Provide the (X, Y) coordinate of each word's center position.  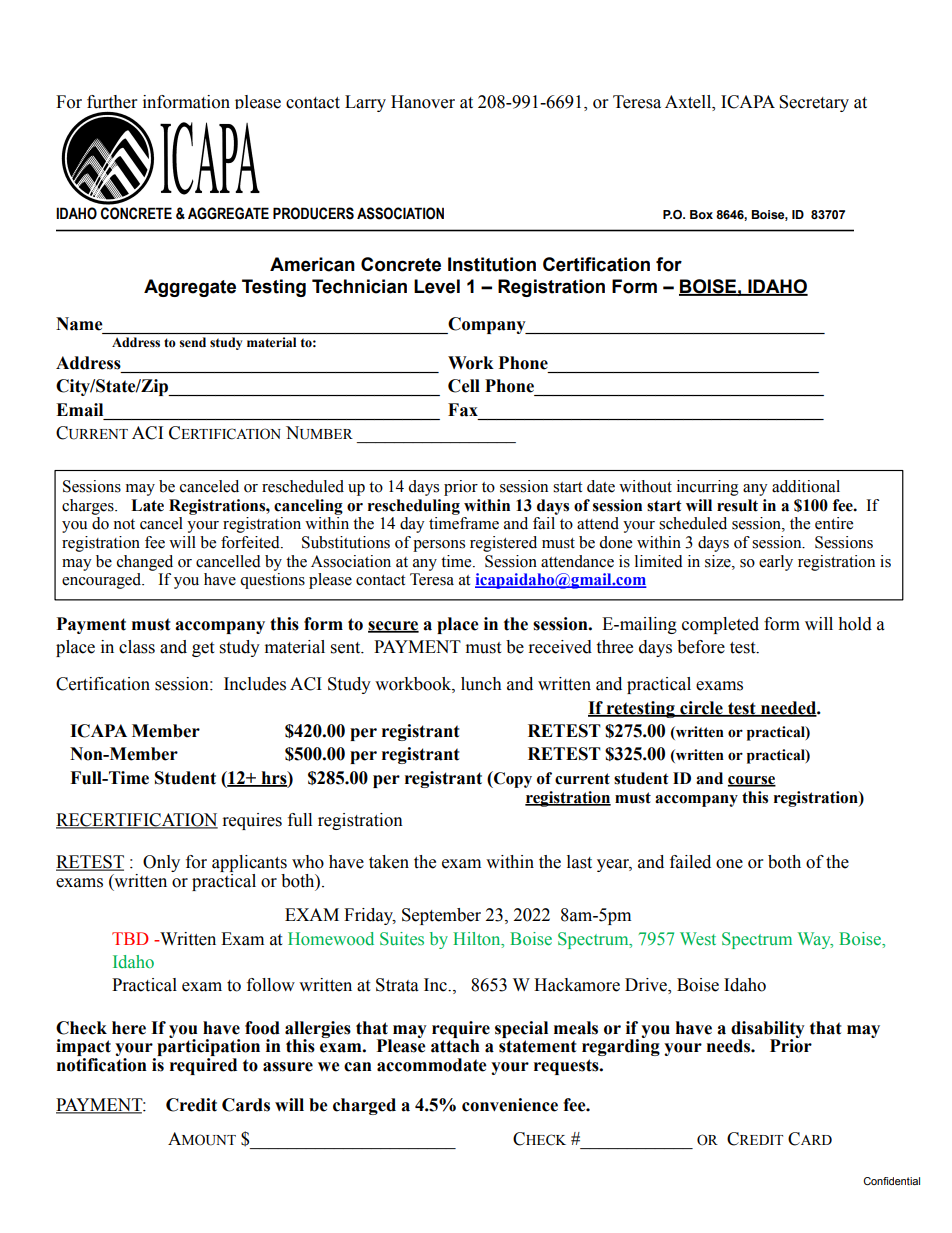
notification (102, 1065)
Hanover (423, 102)
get (203, 649)
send (193, 342)
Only (161, 863)
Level (437, 286)
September (441, 916)
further (112, 102)
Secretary (814, 103)
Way (815, 940)
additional (806, 486)
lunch (481, 684)
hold (855, 624)
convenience (510, 1105)
